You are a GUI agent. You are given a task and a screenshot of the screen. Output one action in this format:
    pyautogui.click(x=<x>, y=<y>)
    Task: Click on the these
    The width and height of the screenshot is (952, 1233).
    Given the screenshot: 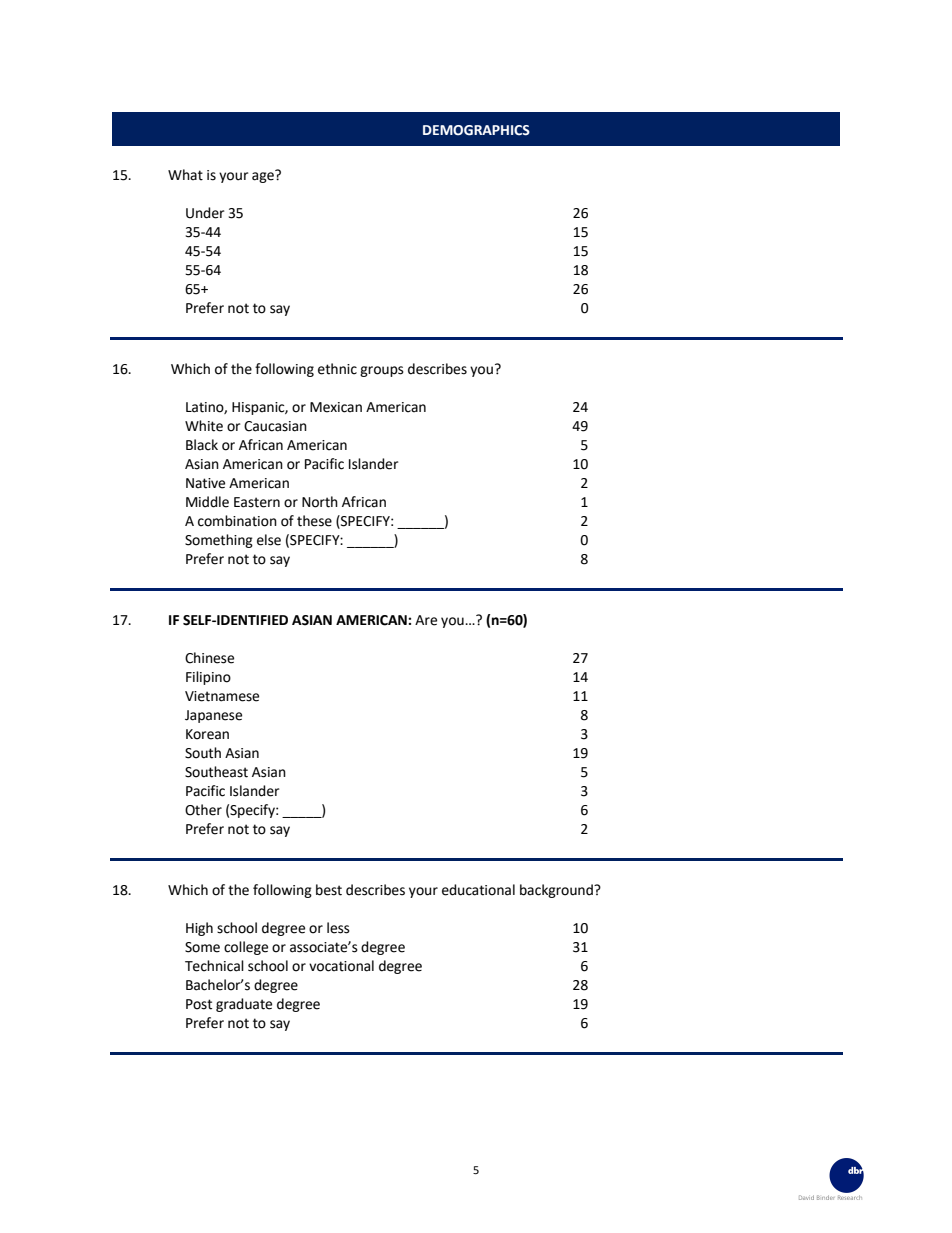 What is the action you would take?
    pyautogui.click(x=314, y=521)
